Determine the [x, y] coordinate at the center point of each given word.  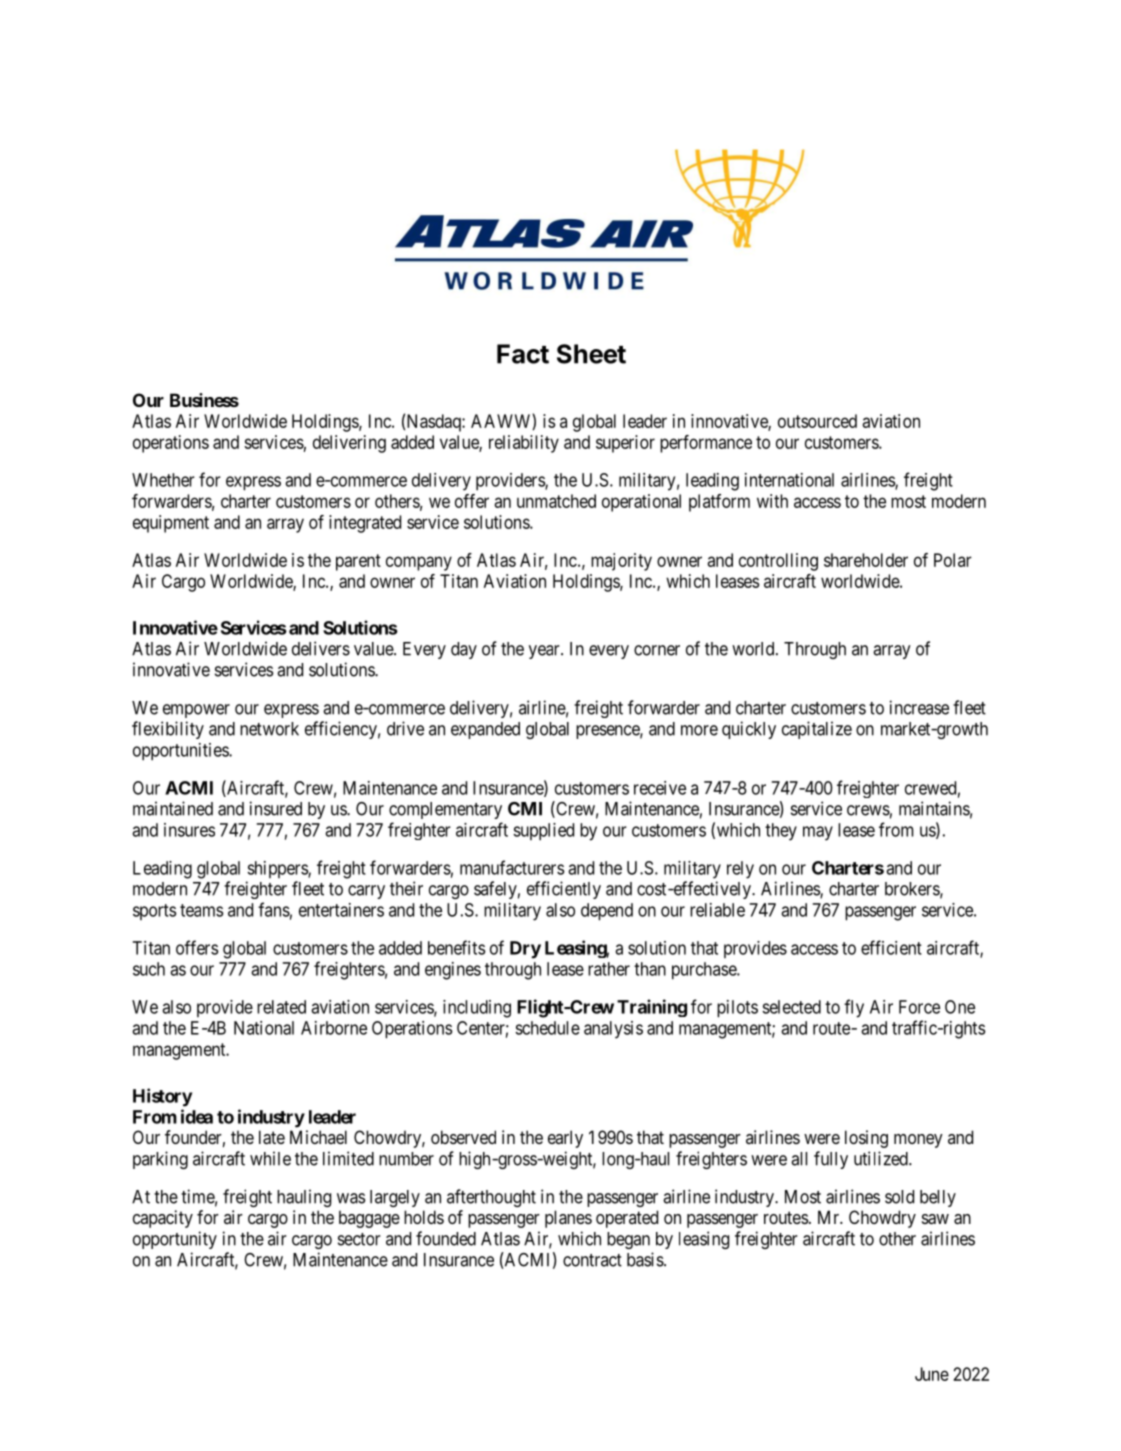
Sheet [591, 354]
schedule [547, 1028]
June [932, 1374]
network [269, 729]
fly [854, 1008]
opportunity [175, 1240]
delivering [349, 444]
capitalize [817, 730]
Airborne [334, 1028]
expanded [485, 730]
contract [592, 1260]
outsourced [817, 421]
